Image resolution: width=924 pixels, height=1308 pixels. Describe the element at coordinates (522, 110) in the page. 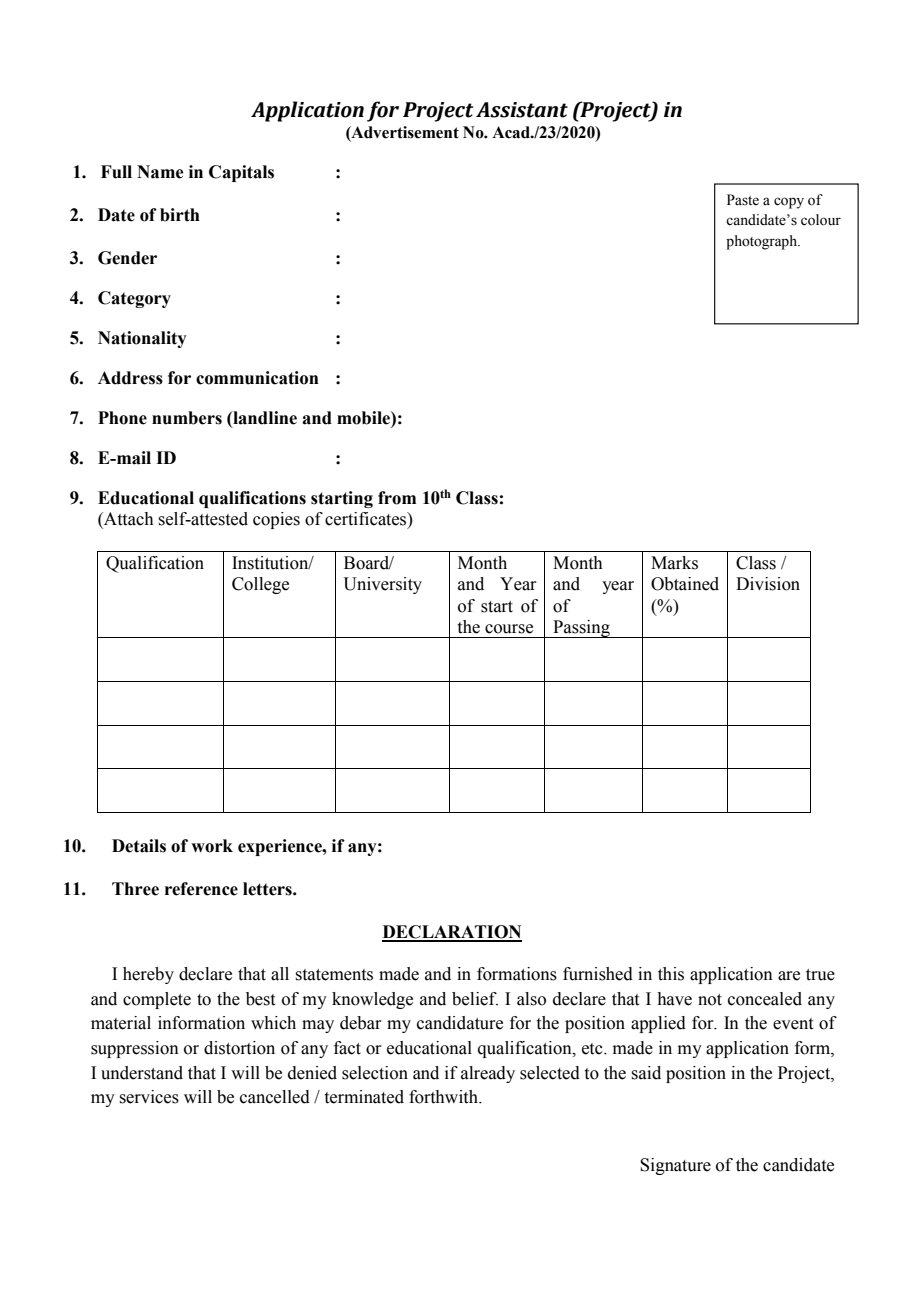

I see `Assistant` at that location.
